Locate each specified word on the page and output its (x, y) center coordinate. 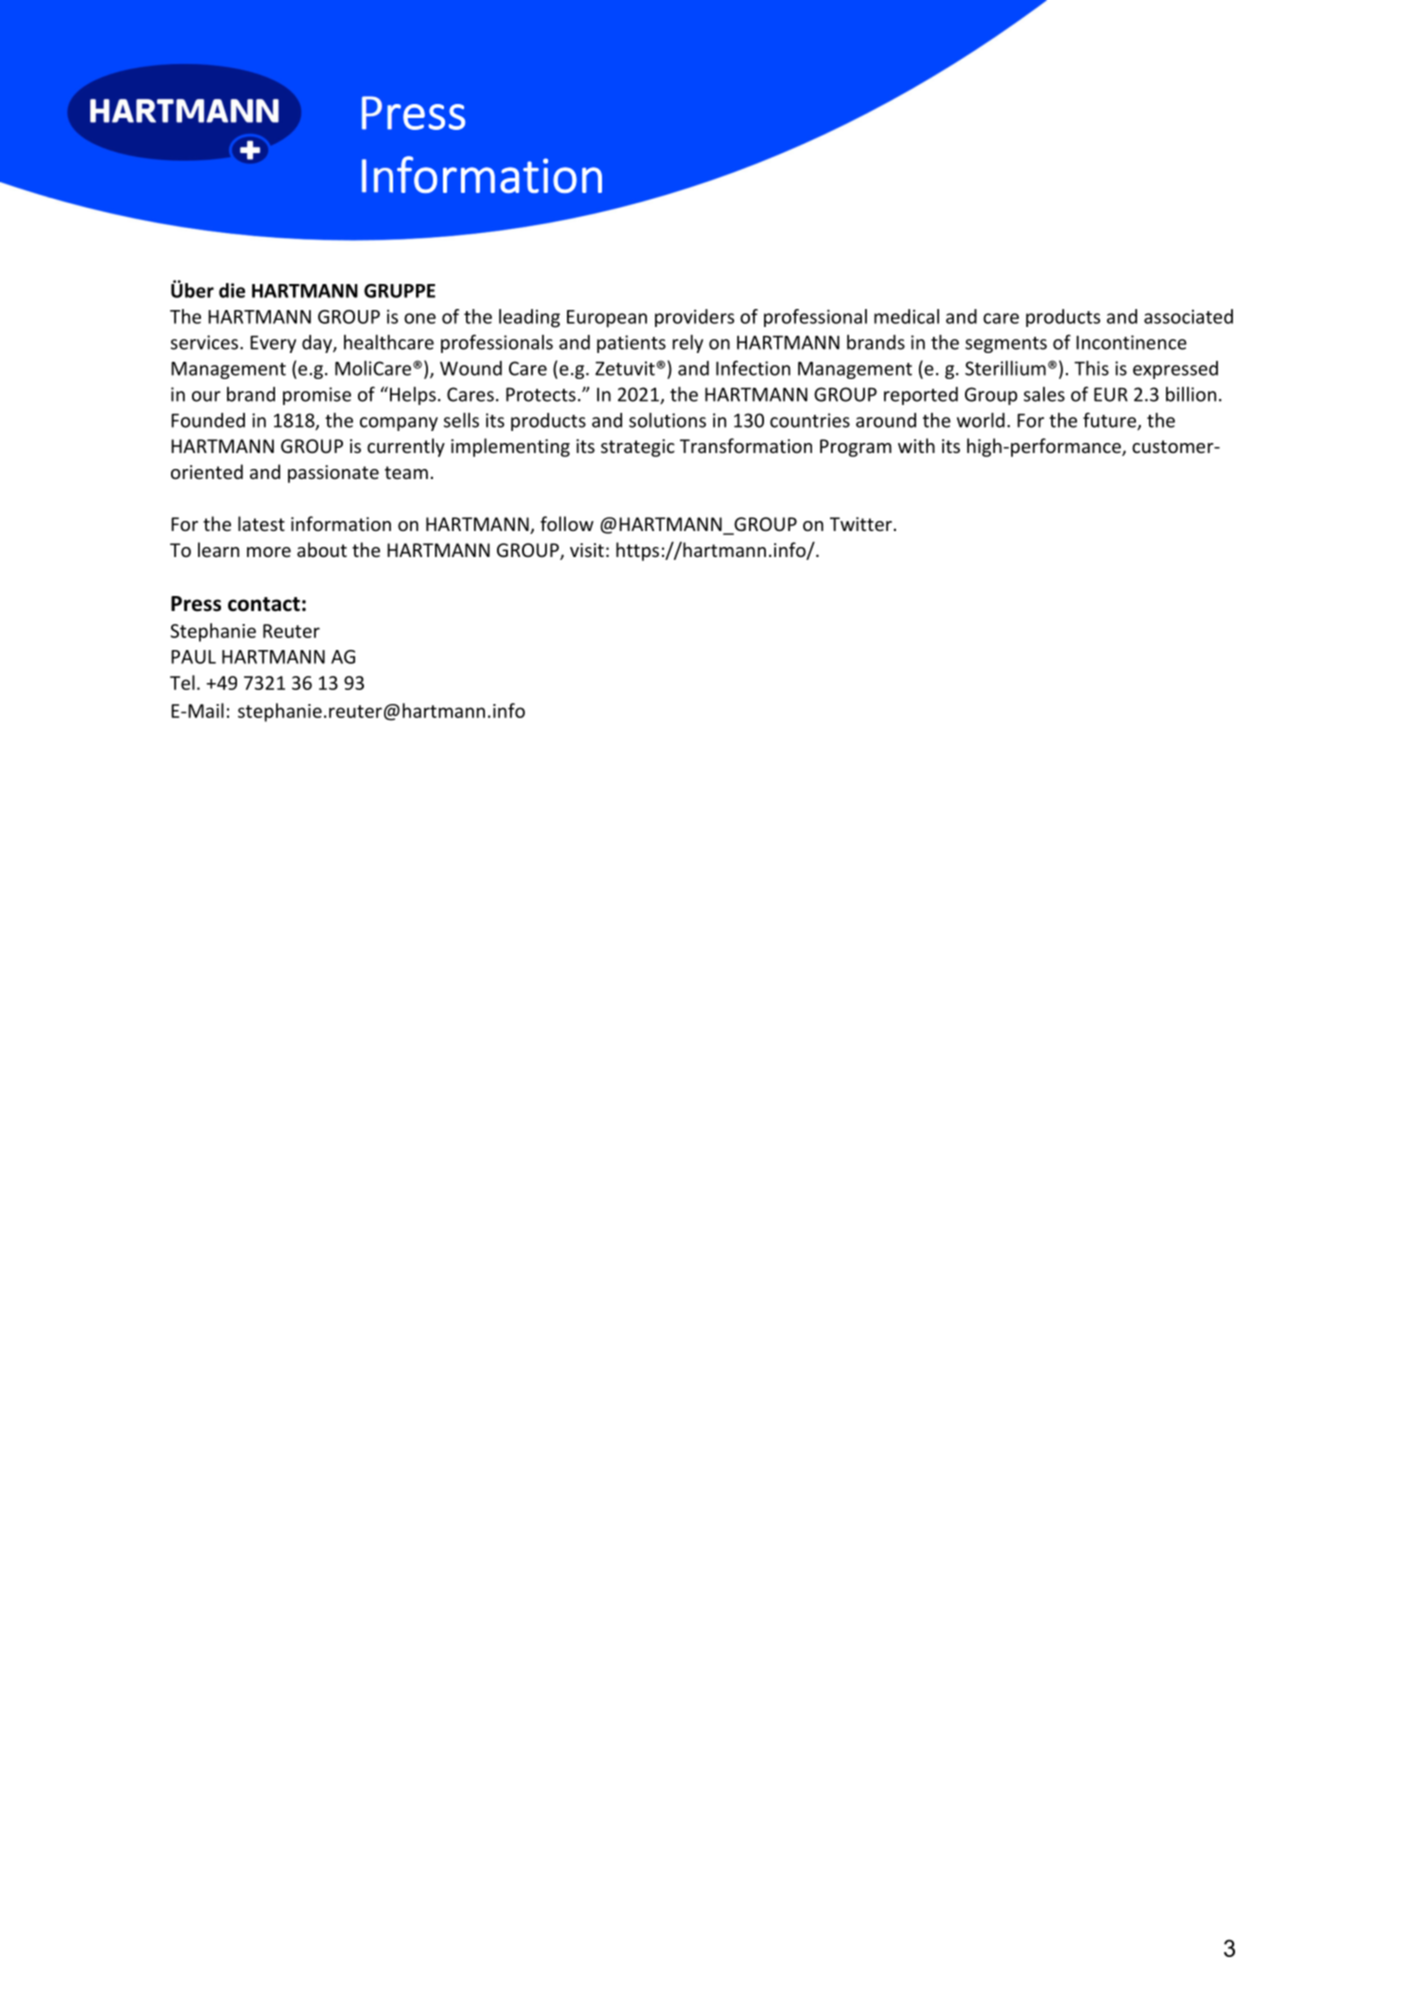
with (916, 445)
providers (694, 318)
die (232, 290)
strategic (638, 448)
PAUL (193, 657)
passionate (333, 474)
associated (1188, 316)
